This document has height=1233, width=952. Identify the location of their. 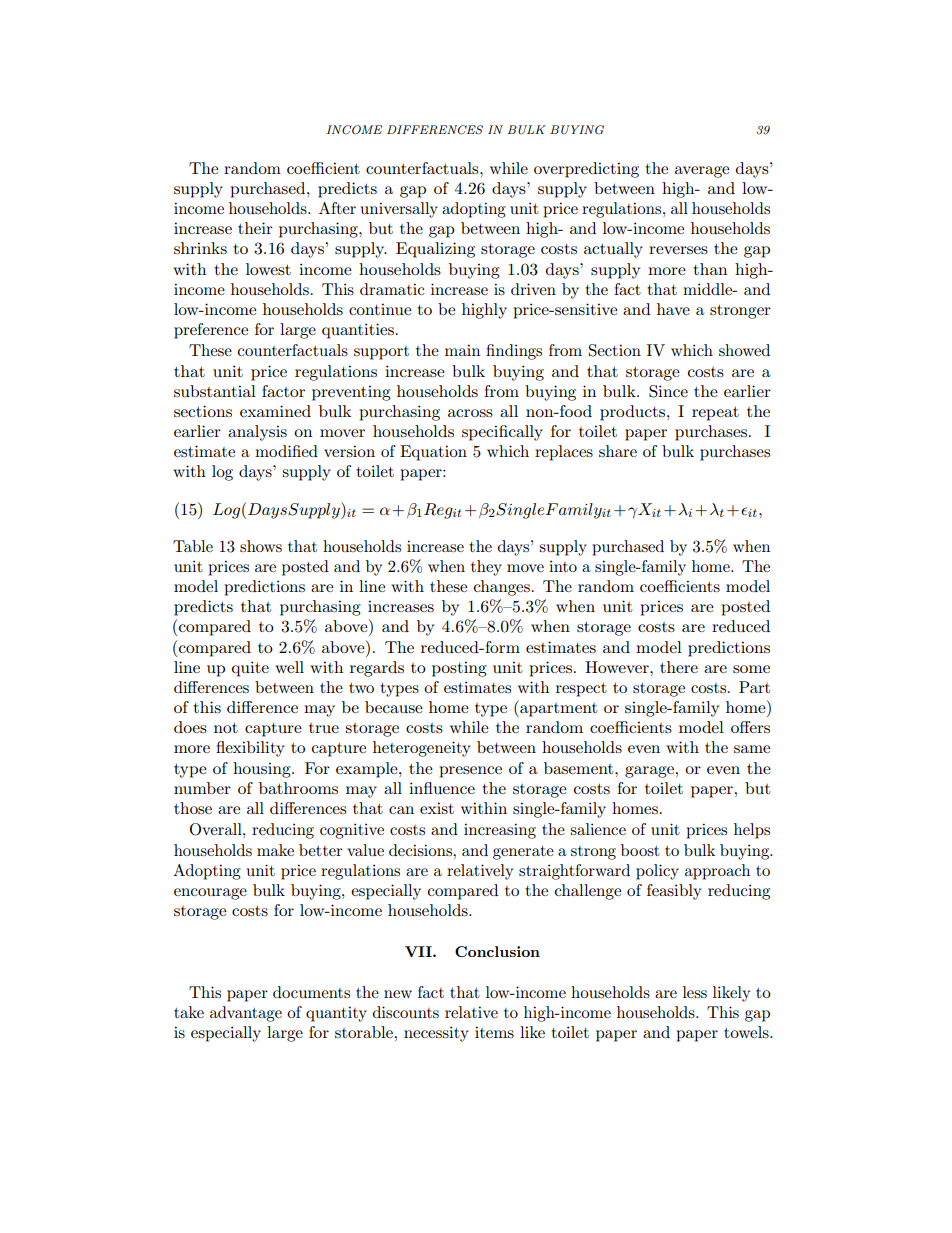
(255, 228).
